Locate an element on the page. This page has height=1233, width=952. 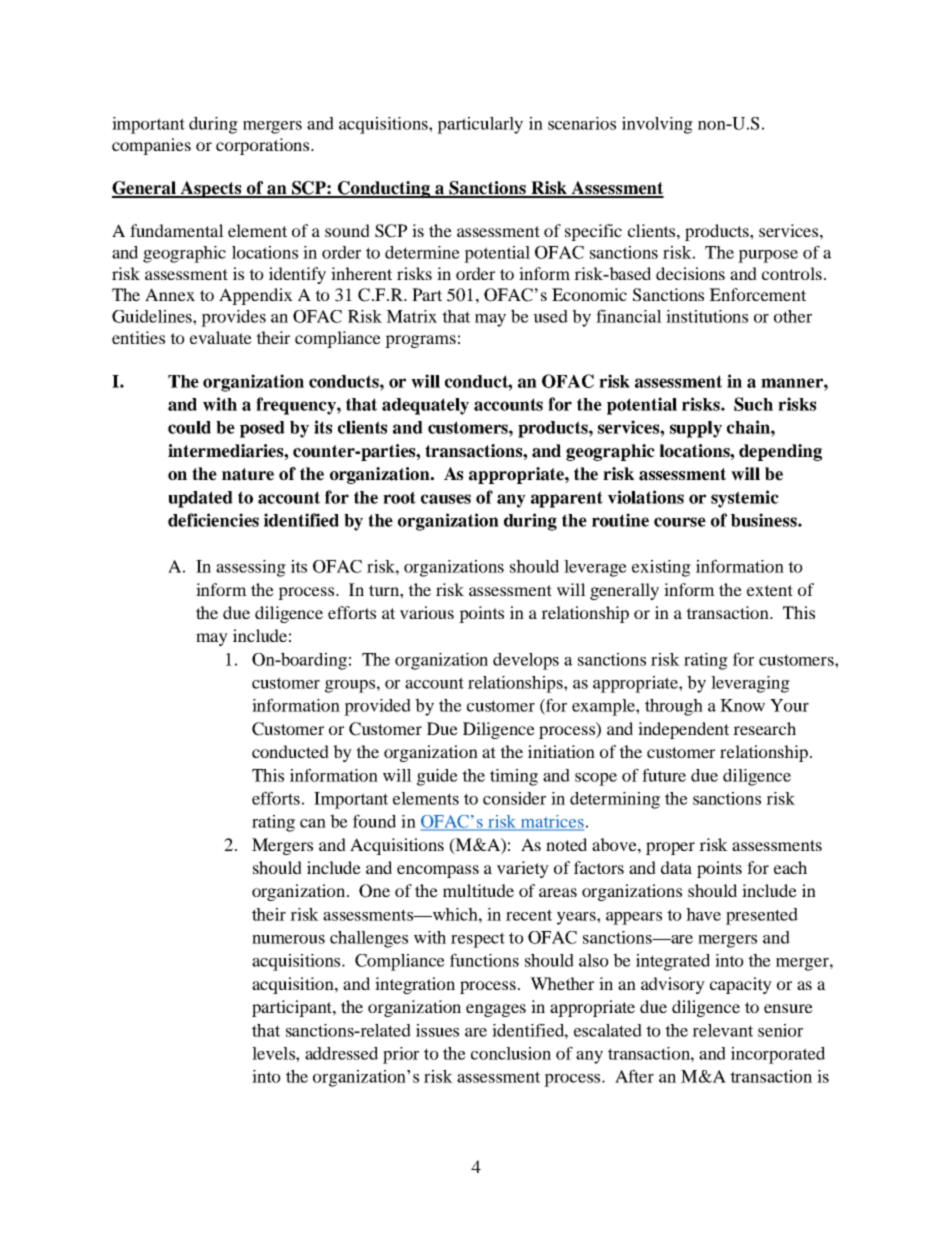
scenarios is located at coordinates (582, 123).
